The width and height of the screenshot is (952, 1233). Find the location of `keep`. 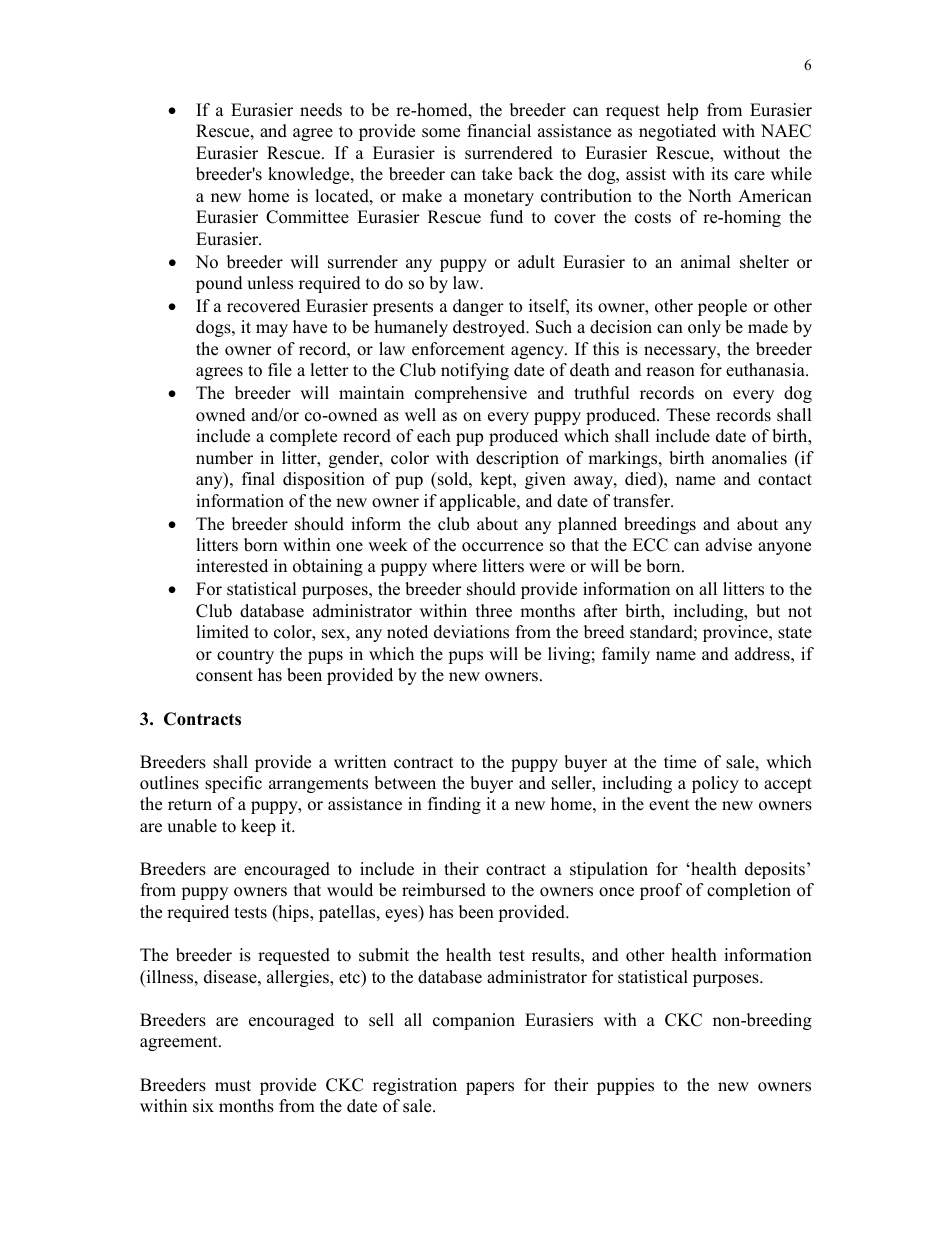

keep is located at coordinates (258, 827).
